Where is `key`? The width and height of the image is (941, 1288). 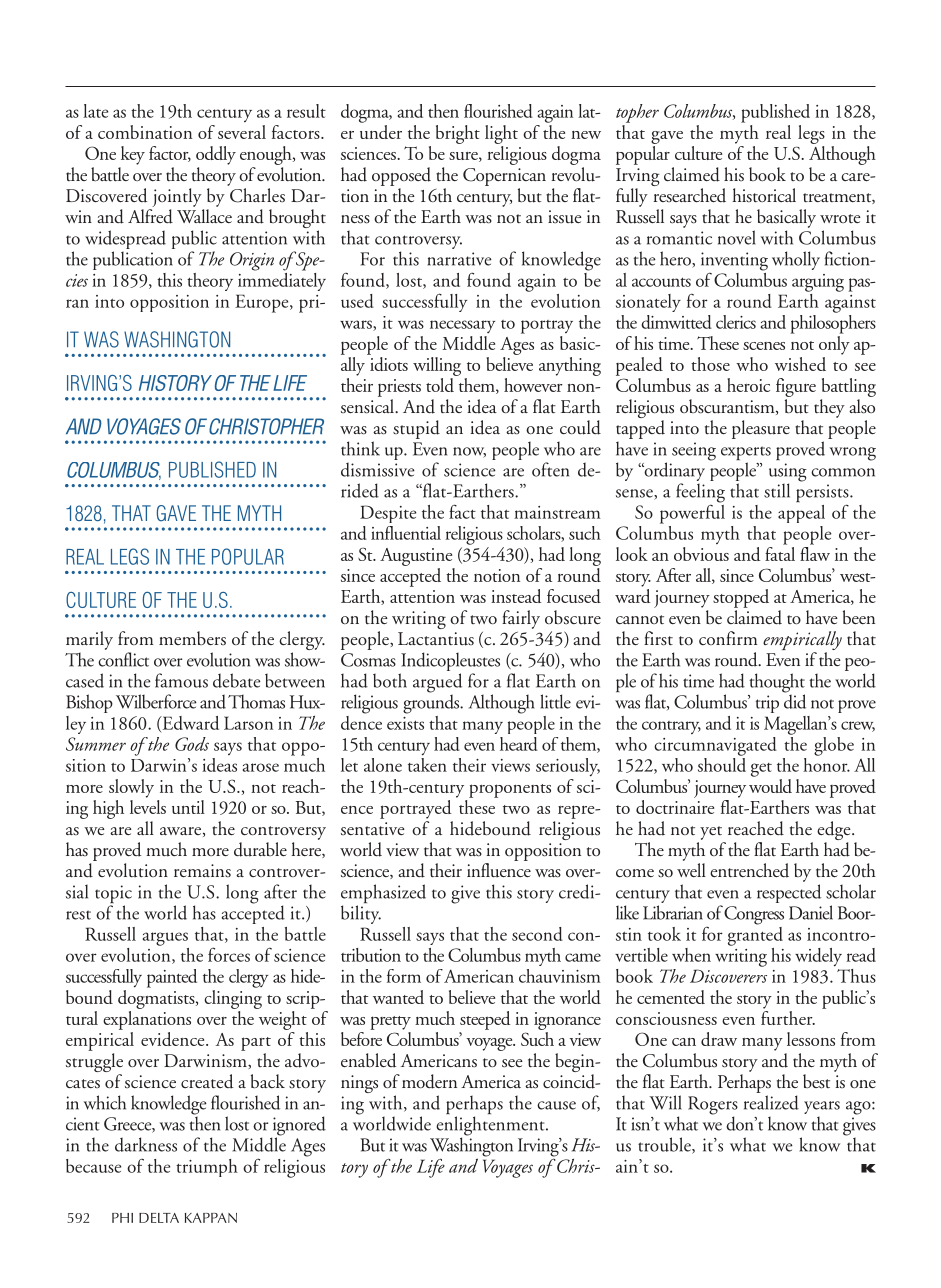
key is located at coordinates (133, 155).
